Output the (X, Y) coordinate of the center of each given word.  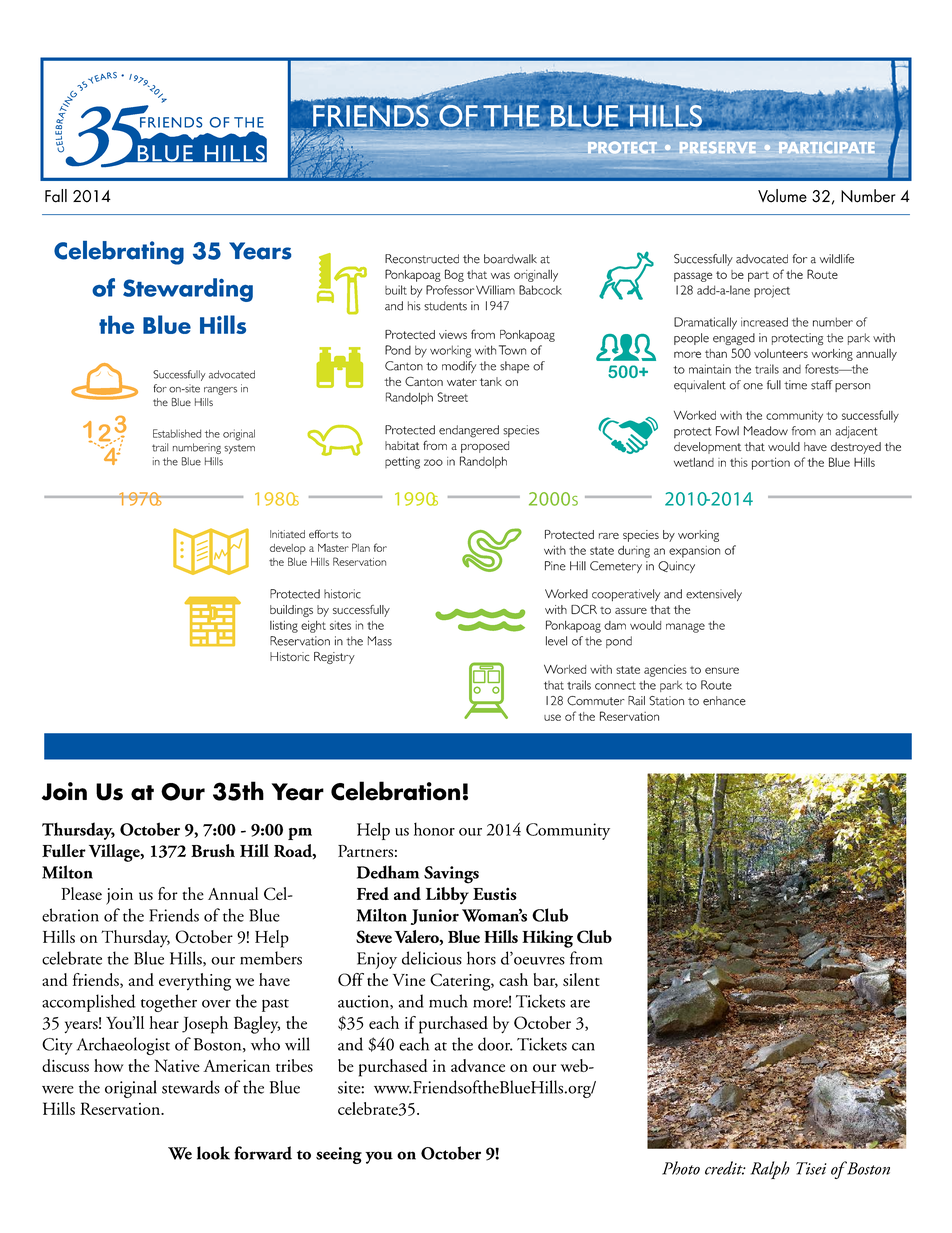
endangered (469, 431)
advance (478, 1065)
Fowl (727, 431)
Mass (380, 641)
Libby (447, 896)
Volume (782, 196)
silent (581, 979)
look (213, 1153)
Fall (56, 196)
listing (284, 626)
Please (81, 893)
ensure (722, 670)
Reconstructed (422, 259)
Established (177, 433)
